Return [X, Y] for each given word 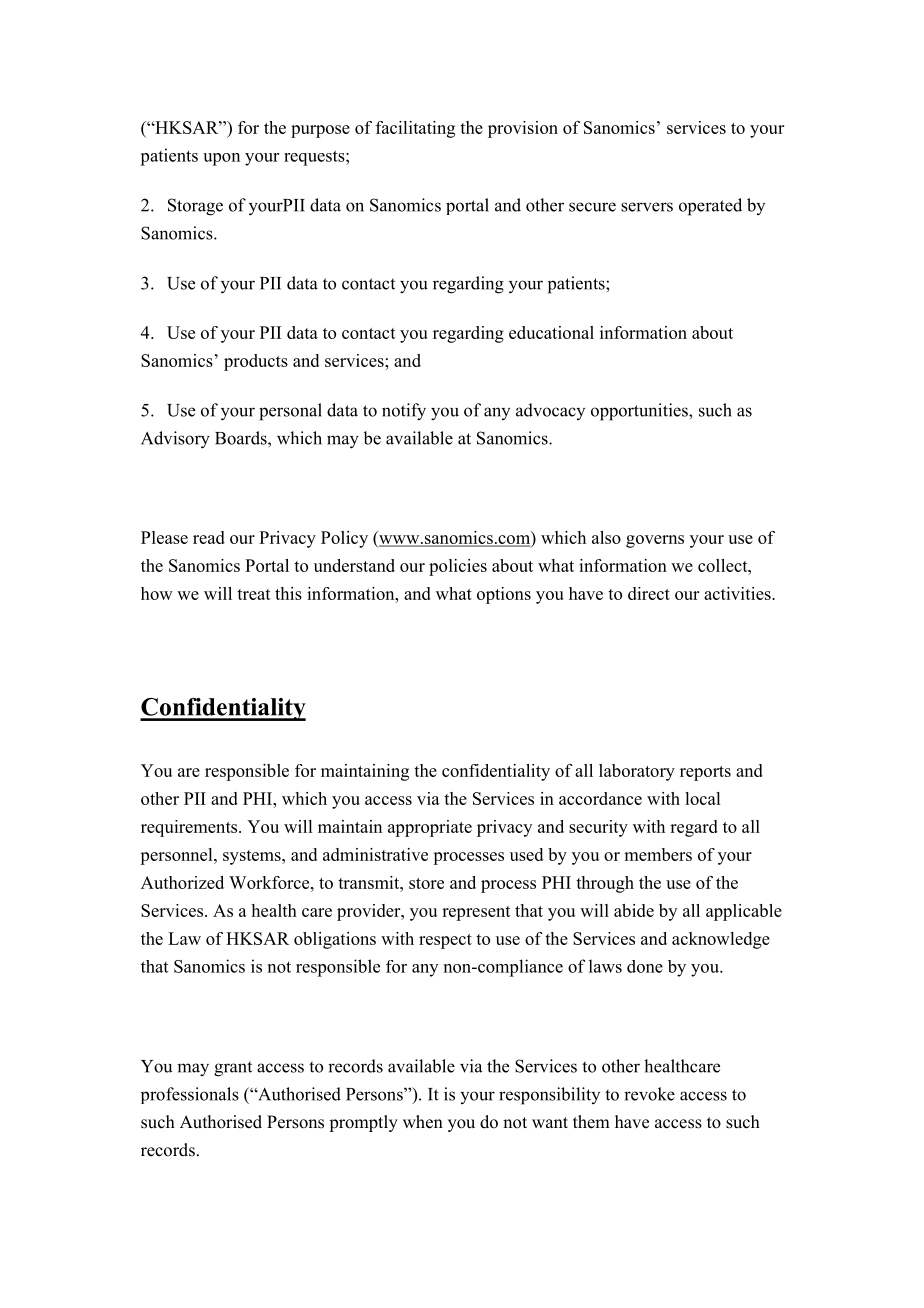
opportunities [640, 412]
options [504, 595]
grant [233, 1069]
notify [404, 412]
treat [254, 594]
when [423, 1122]
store [426, 883]
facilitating [415, 129]
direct [649, 593]
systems [253, 857]
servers [647, 207]
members [658, 854]
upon [221, 159]
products [256, 362]
